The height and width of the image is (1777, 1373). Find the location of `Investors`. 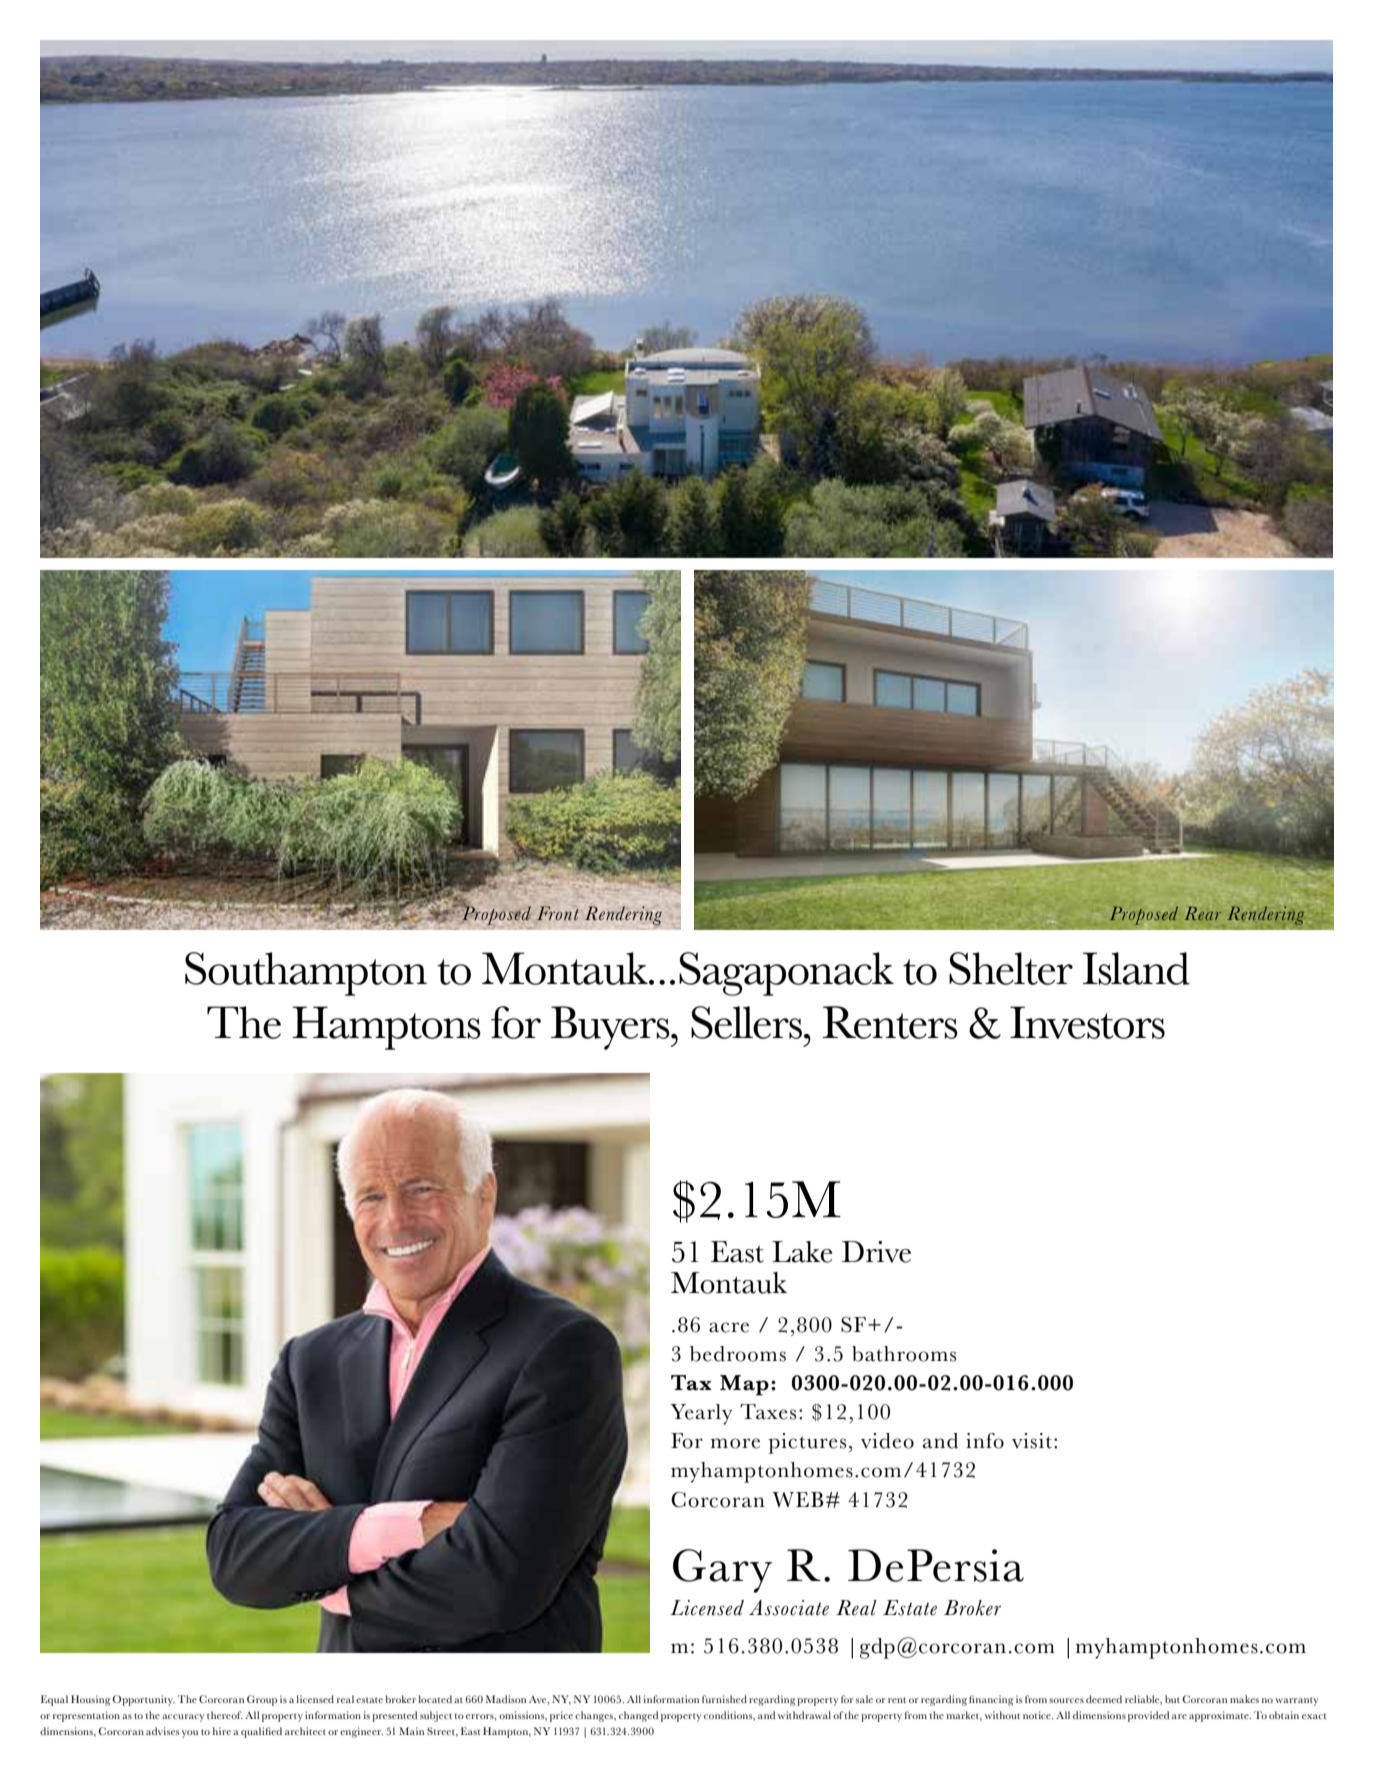

Investors is located at coordinates (1087, 1022).
